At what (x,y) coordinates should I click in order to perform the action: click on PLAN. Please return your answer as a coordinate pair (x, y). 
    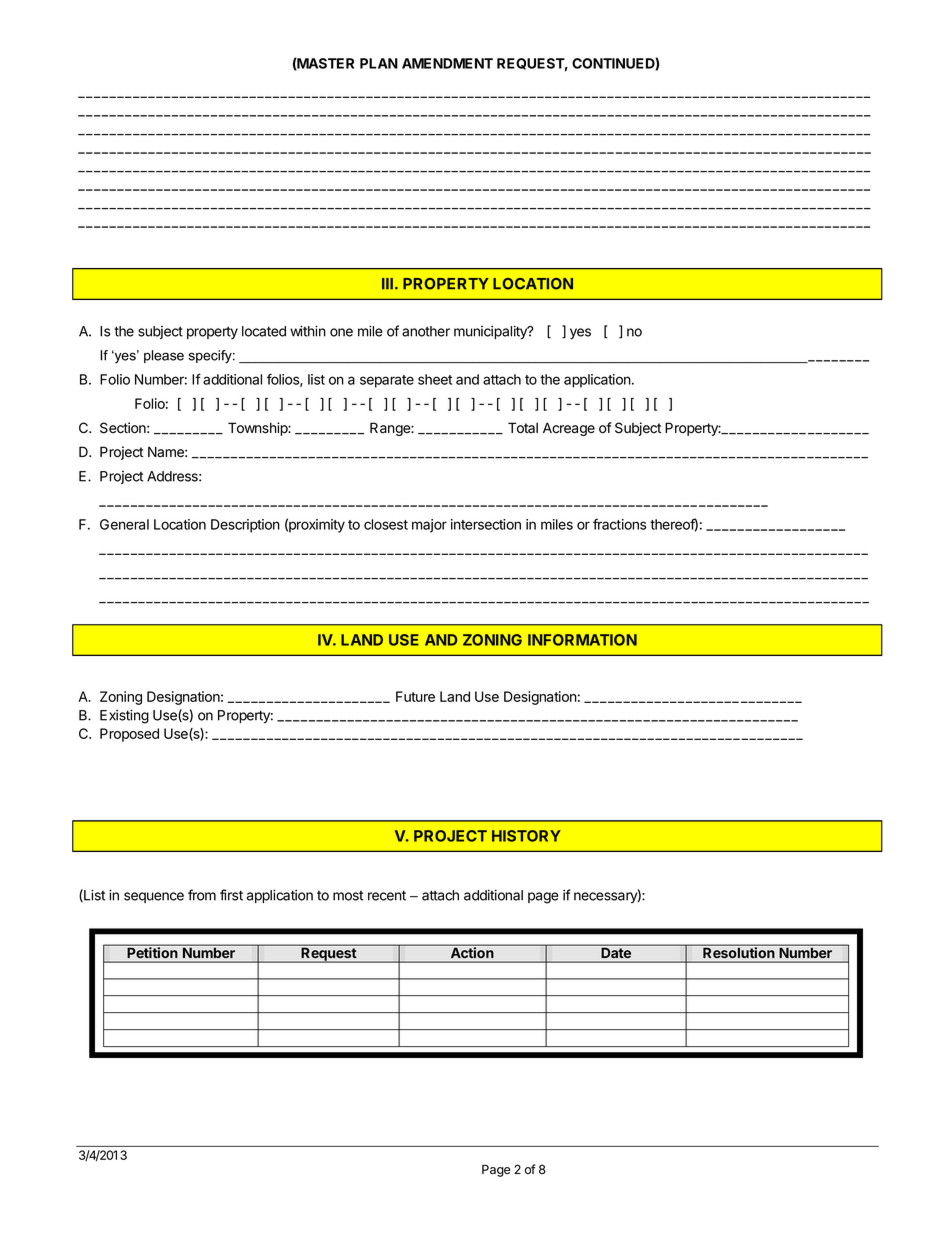
    Looking at the image, I should click on (379, 63).
